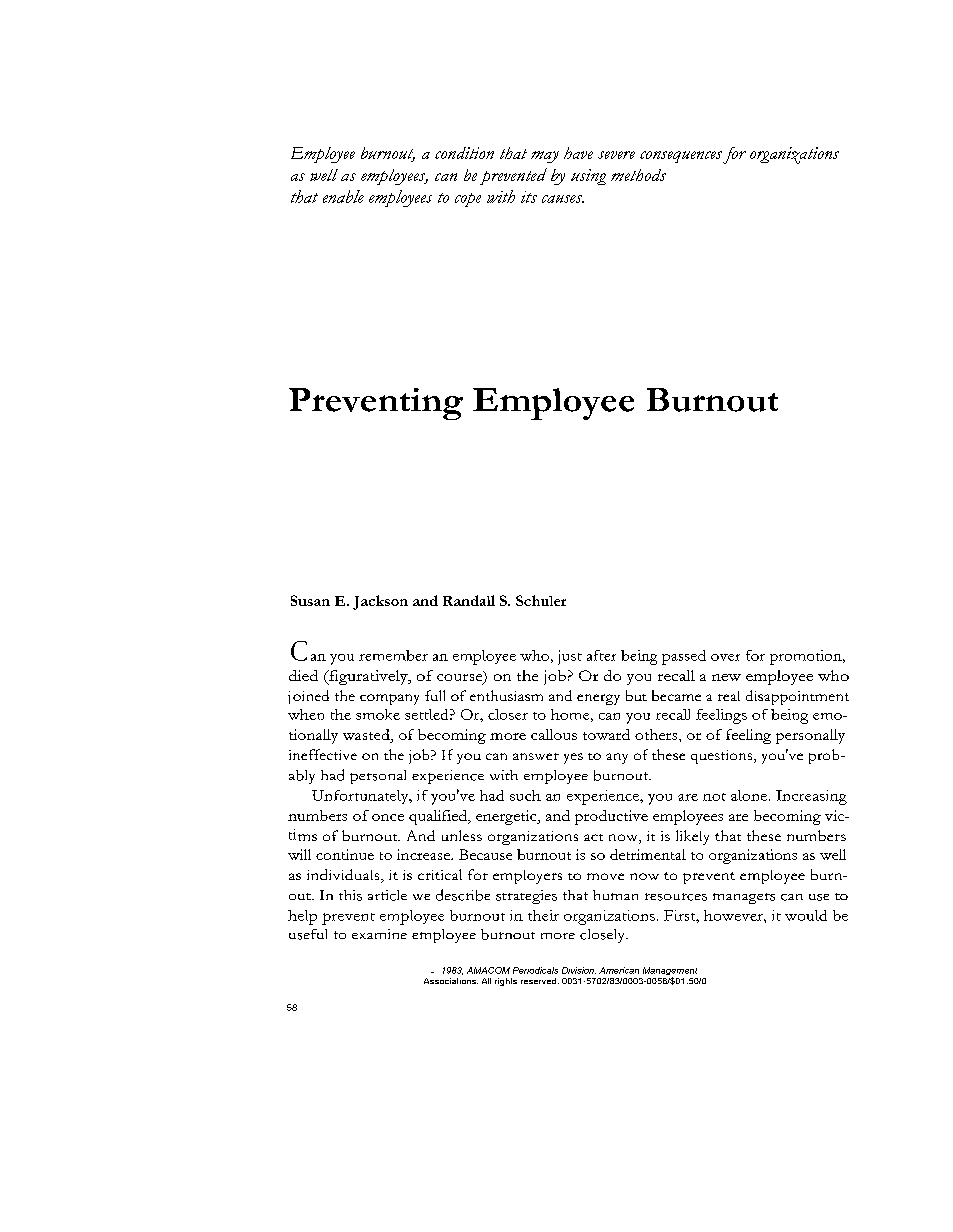  I want to click on ineffective, so click(323, 754).
